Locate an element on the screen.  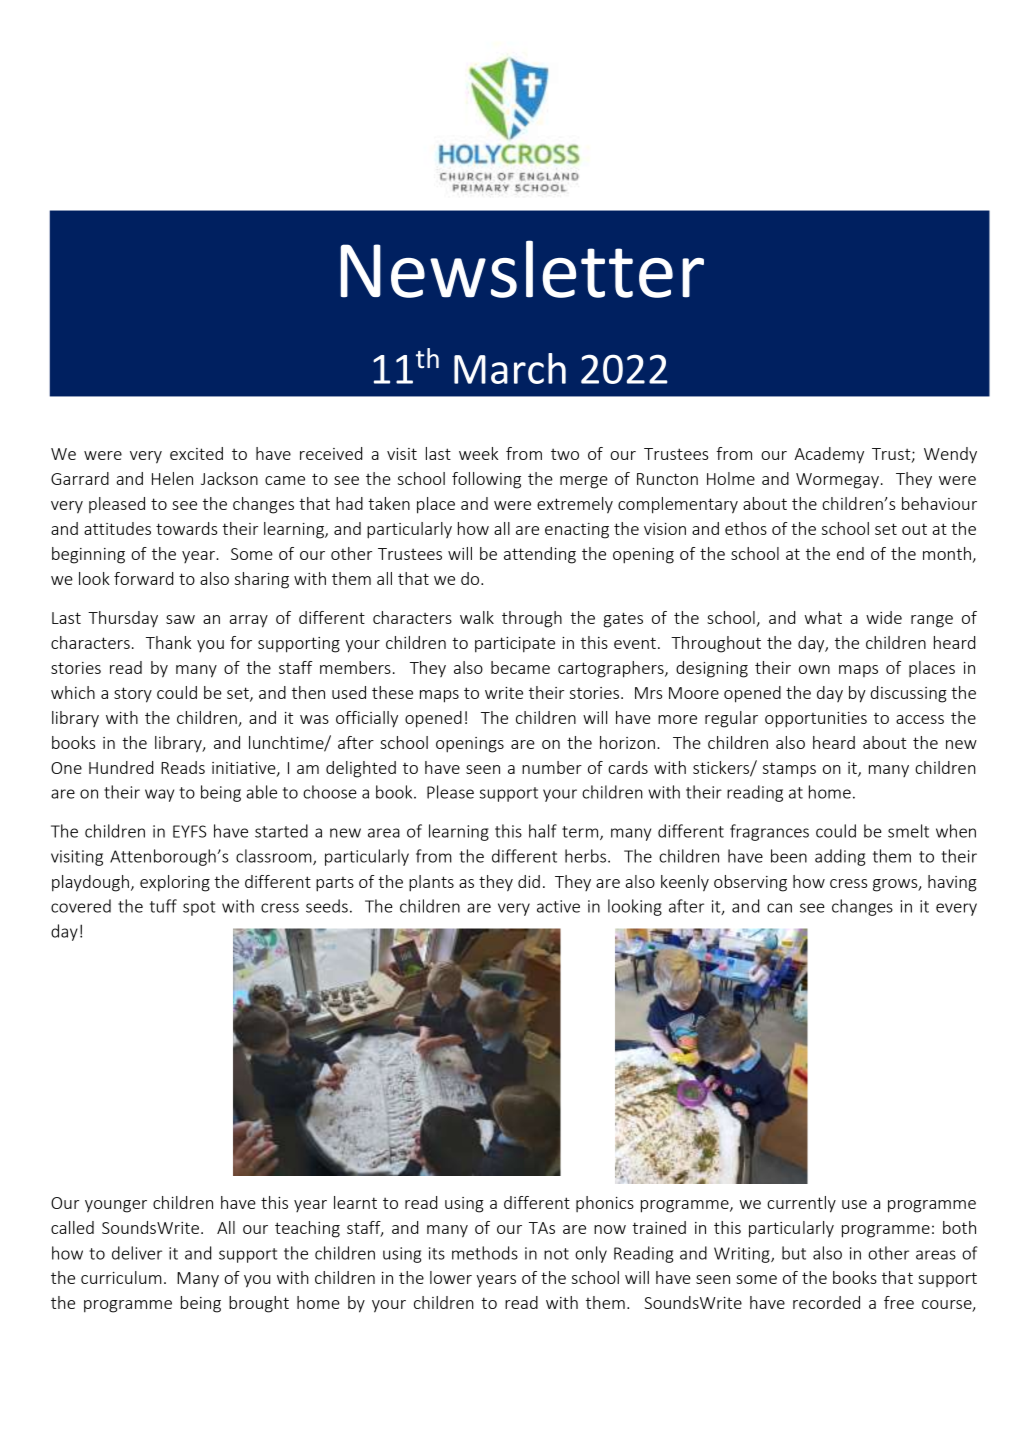
deliver is located at coordinates (137, 1253).
